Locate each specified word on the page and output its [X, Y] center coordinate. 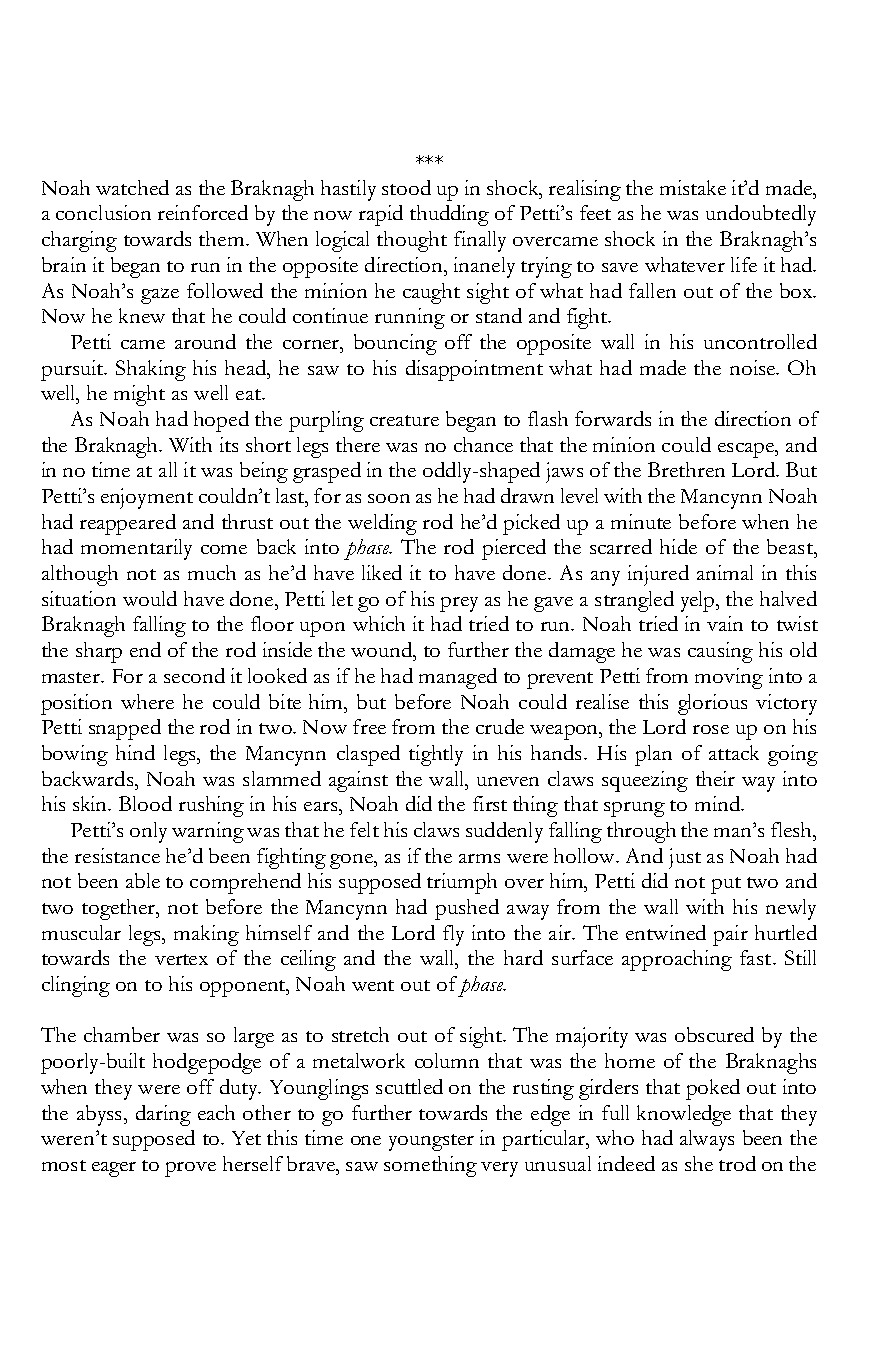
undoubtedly [761, 215]
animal [725, 572]
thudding [449, 215]
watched [132, 187]
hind [135, 752]
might [139, 395]
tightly [436, 755]
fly [453, 935]
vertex [181, 959]
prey [459, 604]
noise [753, 367]
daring [163, 1115]
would [150, 598]
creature [404, 420]
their [715, 778]
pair [730, 935]
